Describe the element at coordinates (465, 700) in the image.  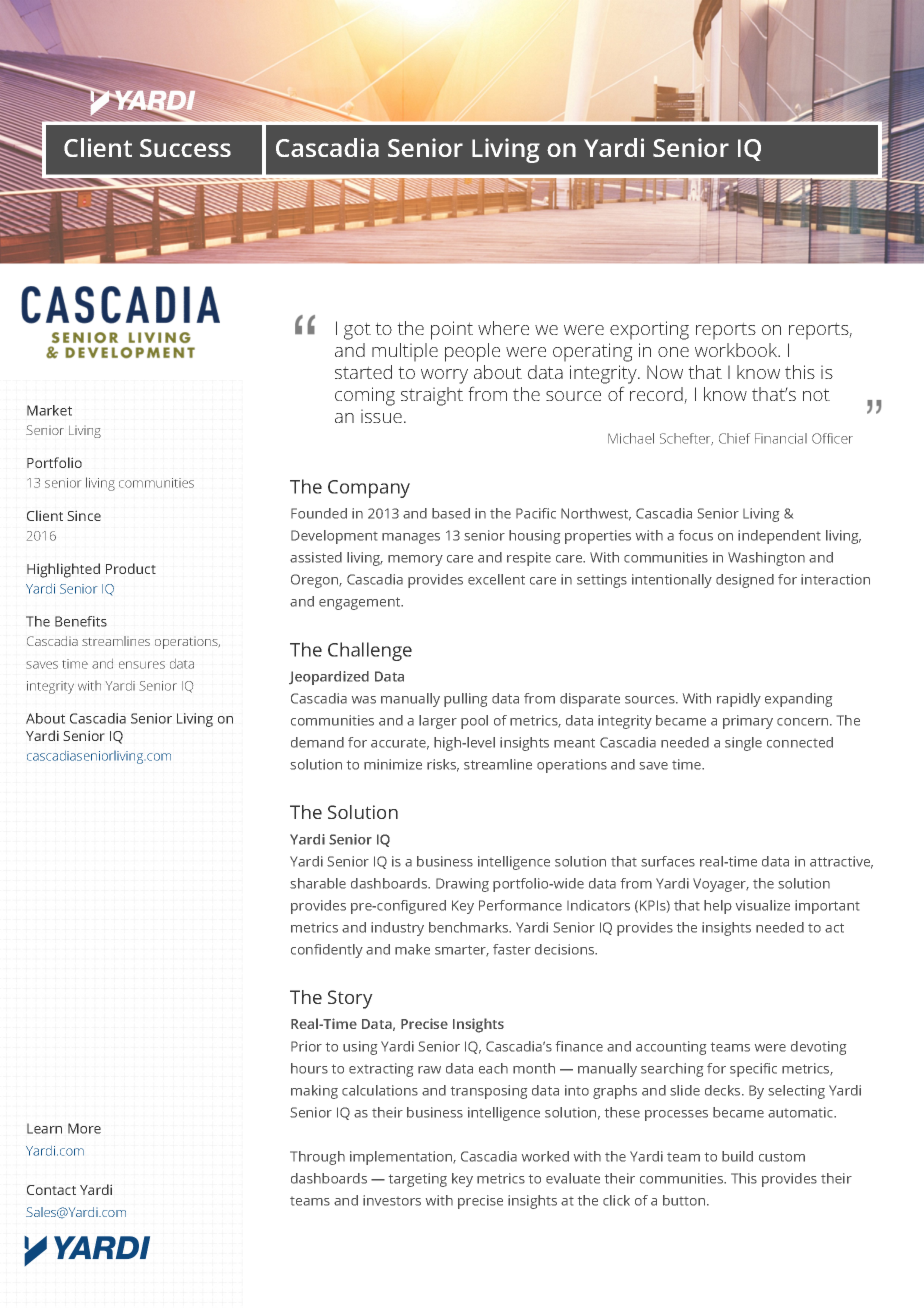
I see `pulling` at that location.
